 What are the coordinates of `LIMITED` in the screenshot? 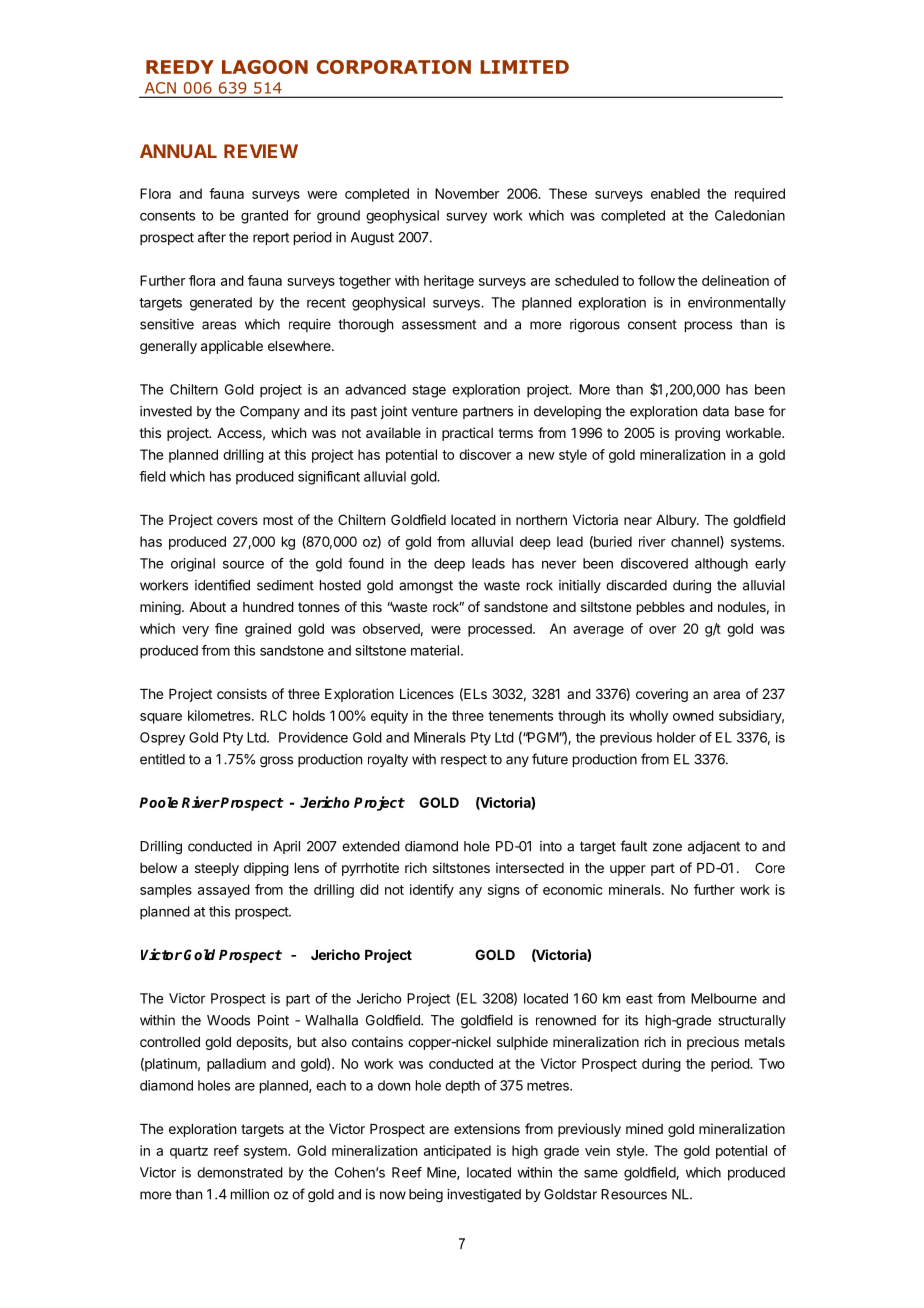 It's located at (524, 67).
